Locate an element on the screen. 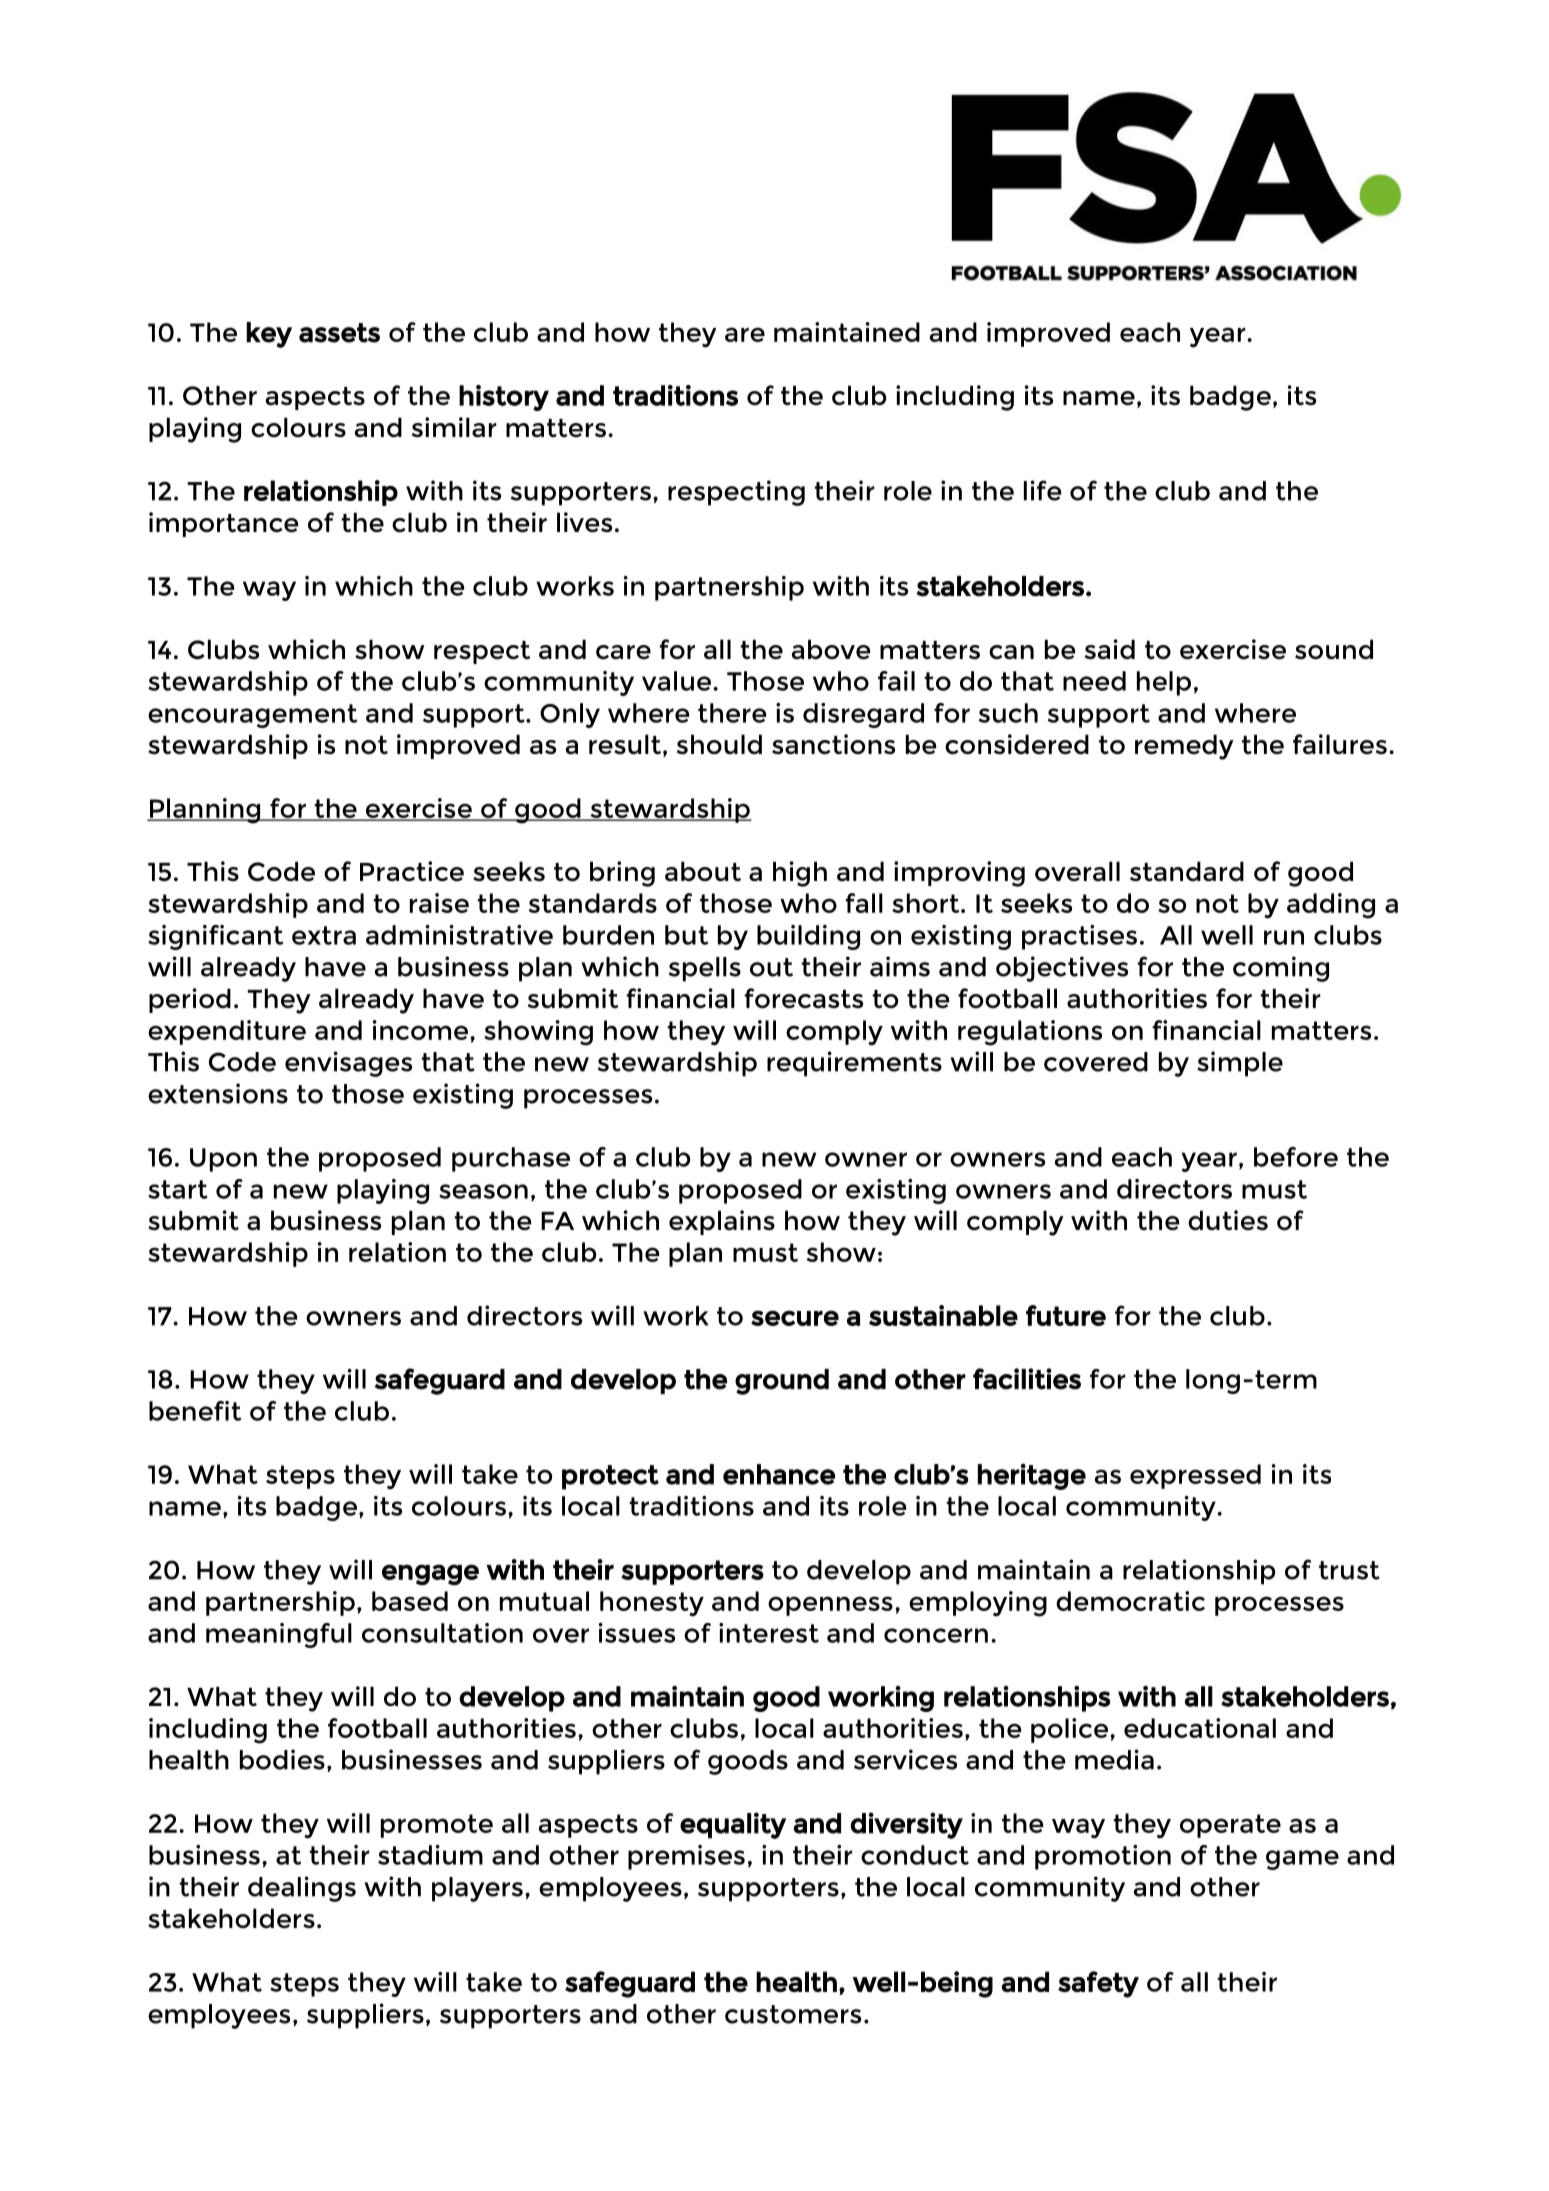  history is located at coordinates (504, 398).
